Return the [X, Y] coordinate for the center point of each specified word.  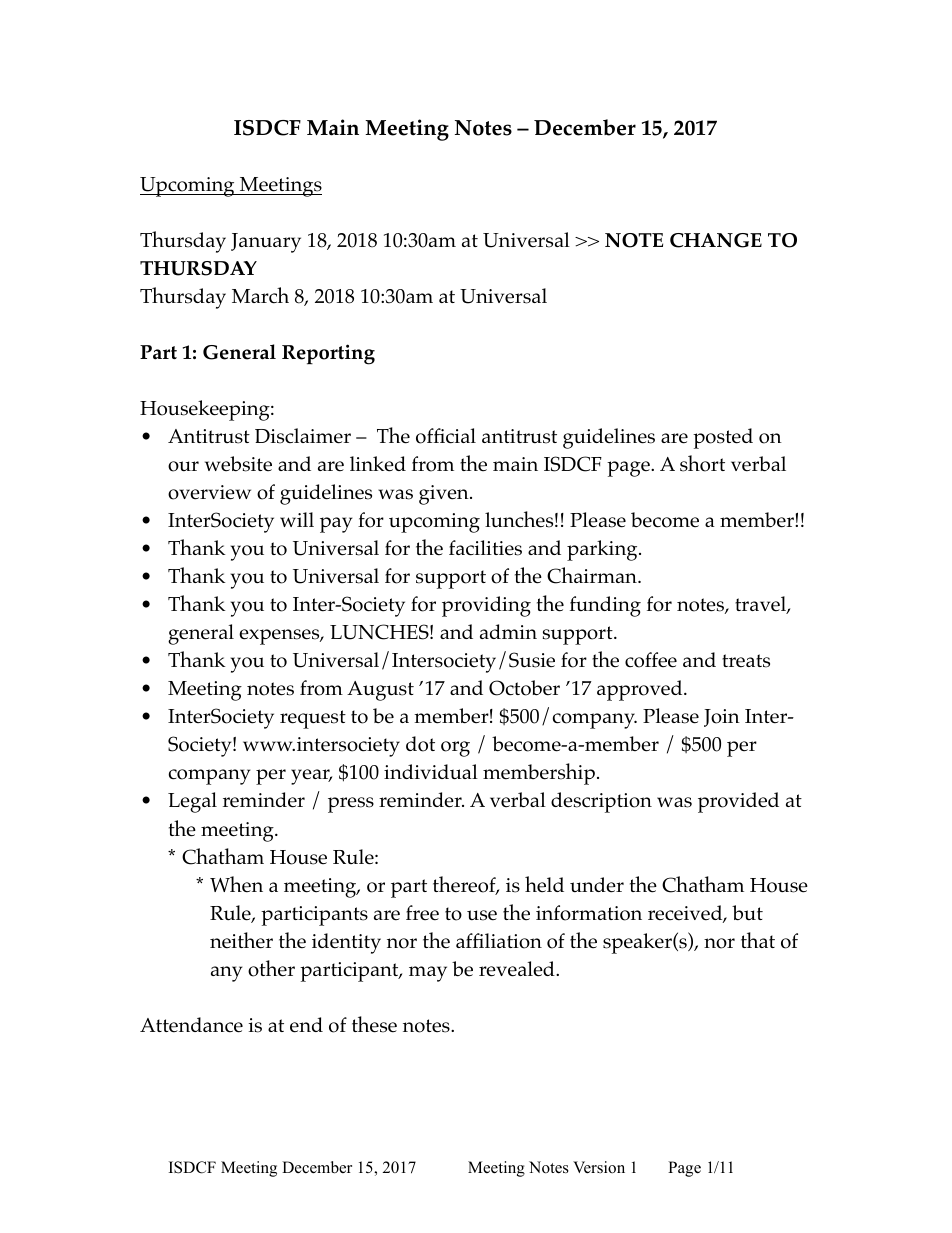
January [266, 243]
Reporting [328, 354]
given [445, 495]
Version [599, 1167]
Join [722, 718]
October [524, 688]
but [747, 912]
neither [241, 940]
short [702, 463]
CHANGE [716, 240]
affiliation [499, 941]
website [238, 464]
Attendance [191, 1025]
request [313, 719]
